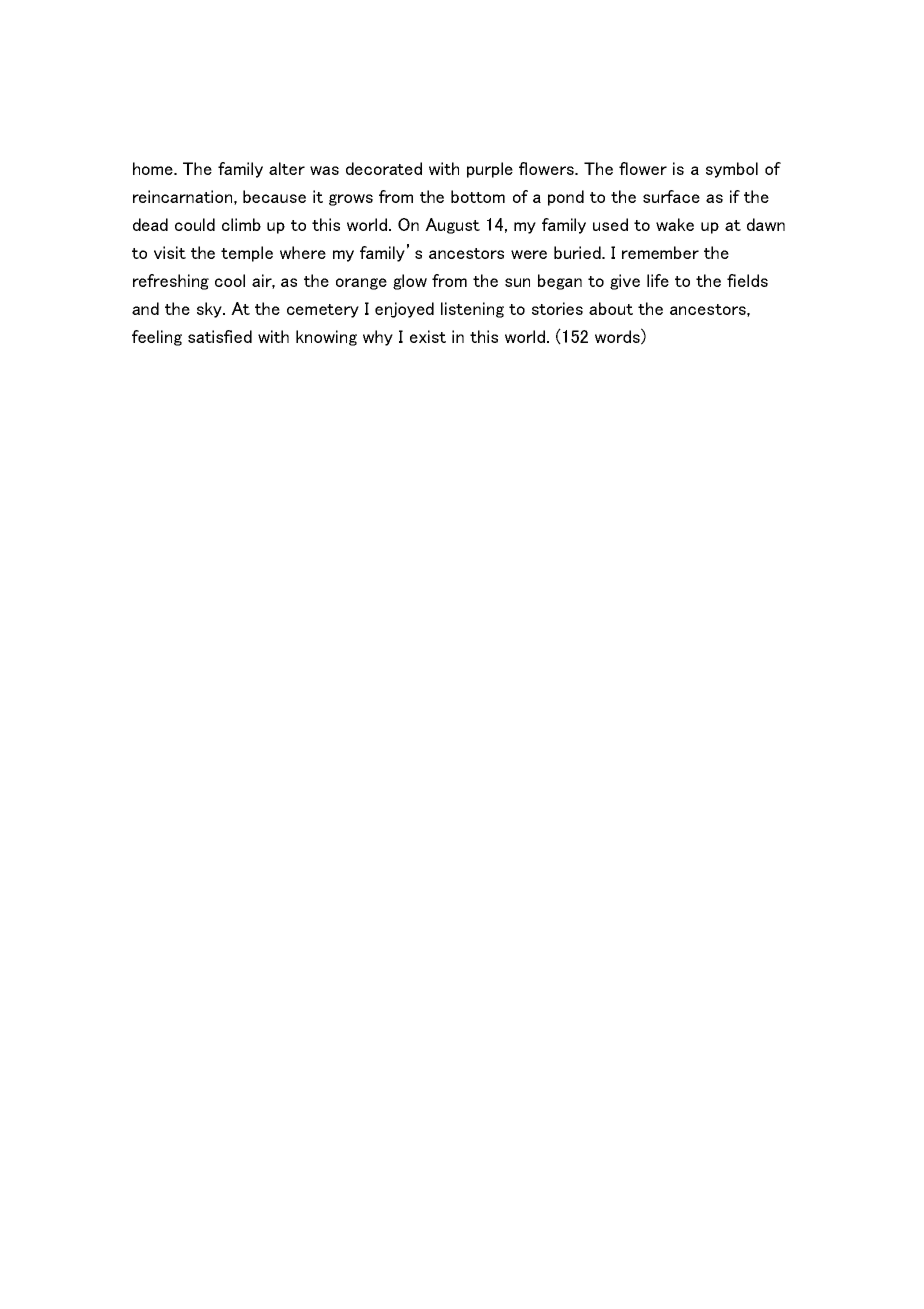  Describe the element at coordinates (472, 310) in the page. I see `listening` at that location.
